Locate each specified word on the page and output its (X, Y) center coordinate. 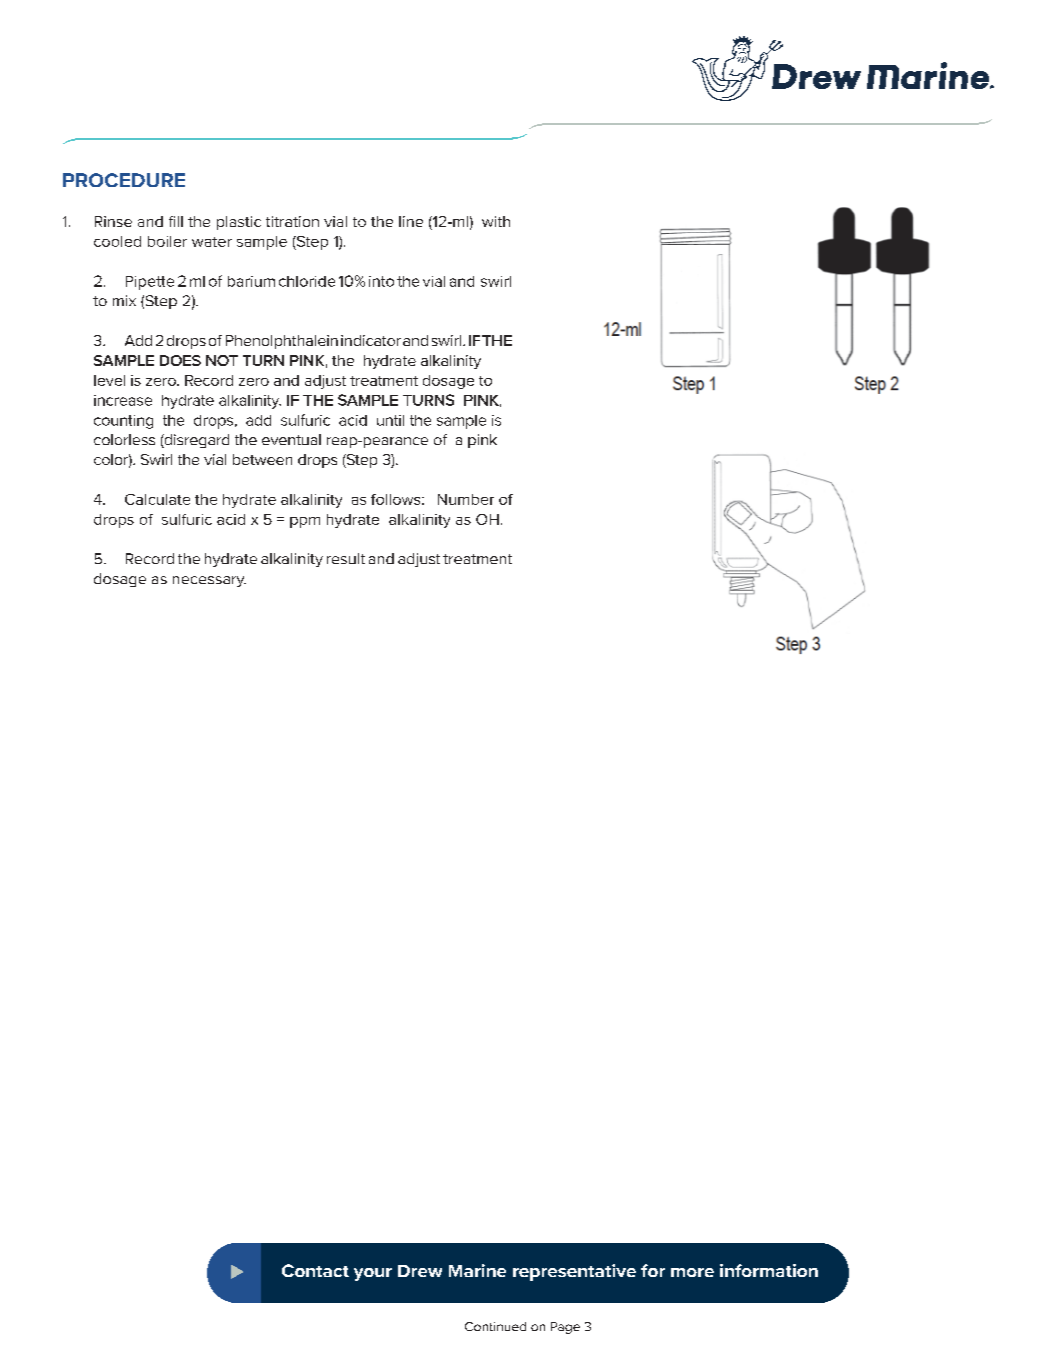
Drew (420, 1271)
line (411, 221)
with (496, 221)
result (346, 558)
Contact (315, 1270)
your (373, 1274)
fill (176, 221)
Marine (477, 1270)
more (692, 1272)
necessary (209, 581)
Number (466, 499)
